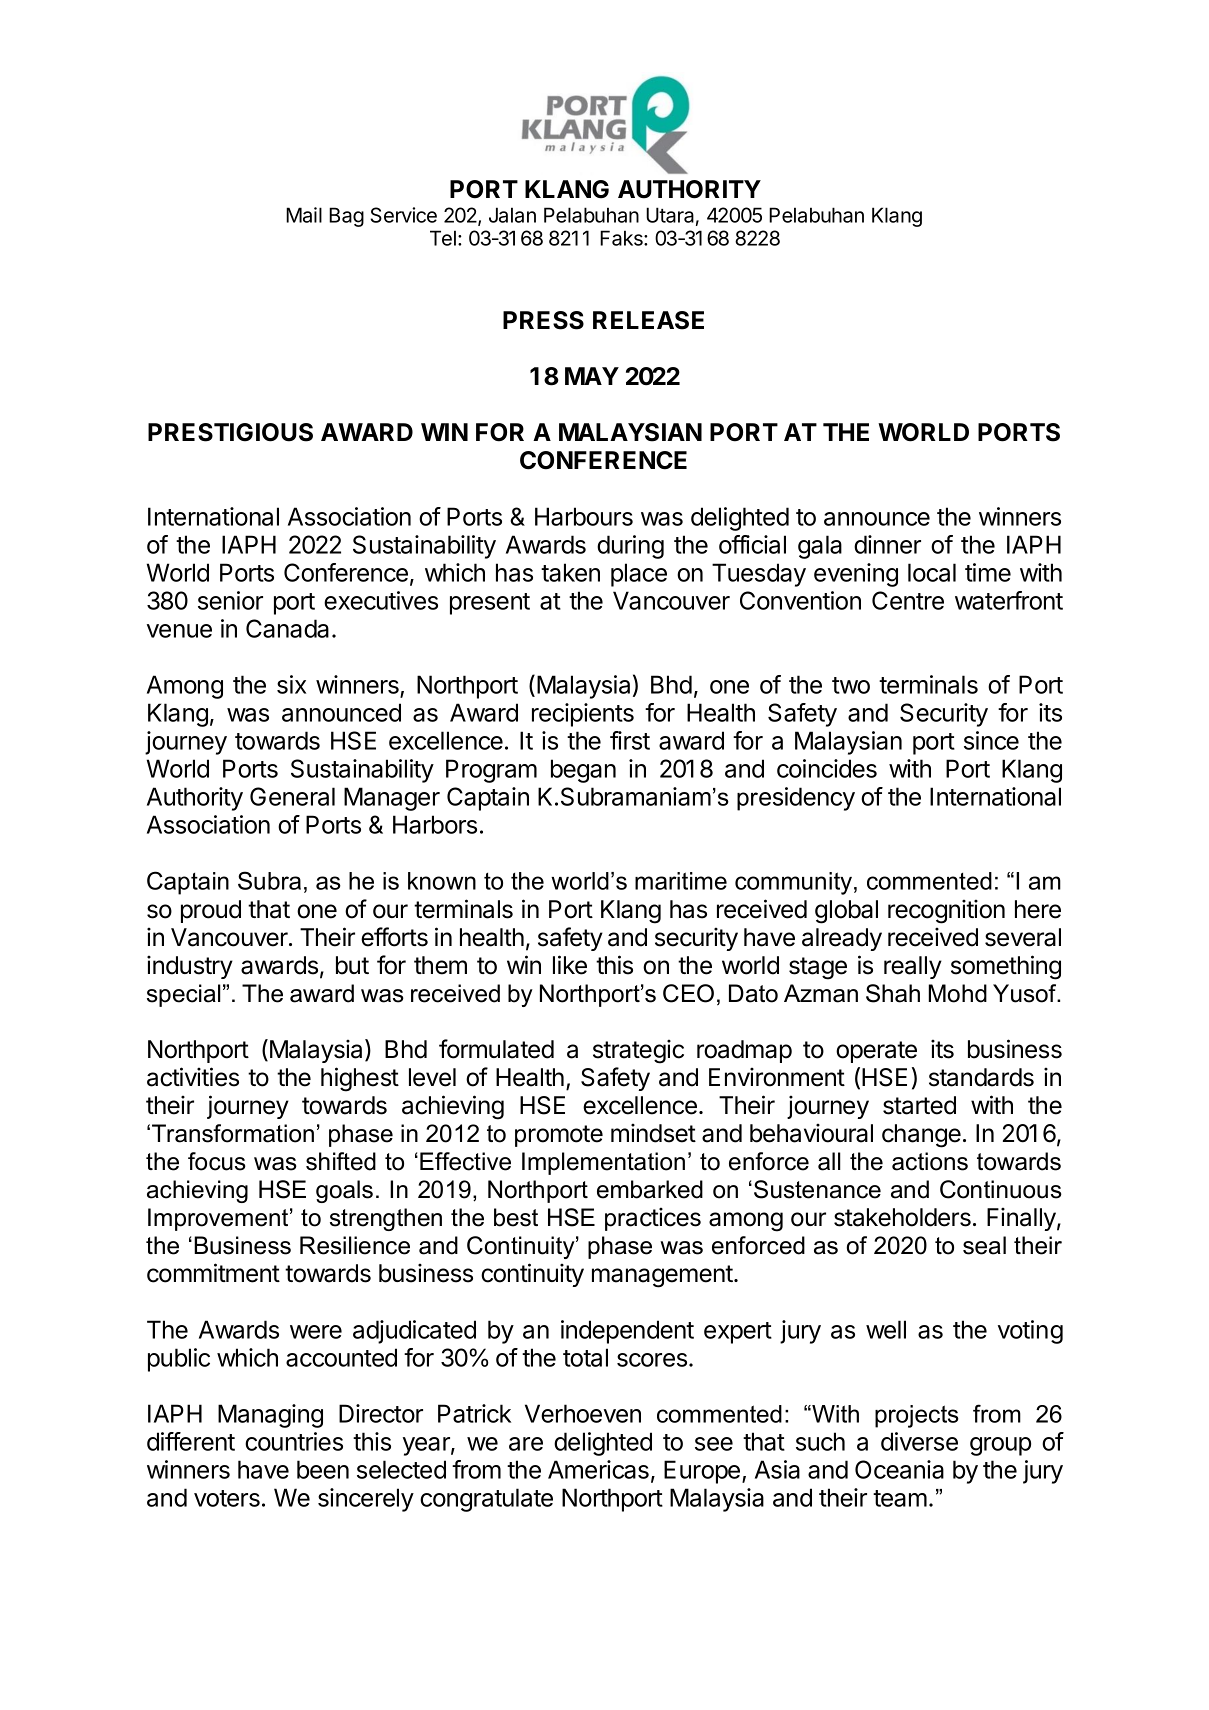 The image size is (1209, 1710). I want to click on Implementation, so click(603, 1163).
